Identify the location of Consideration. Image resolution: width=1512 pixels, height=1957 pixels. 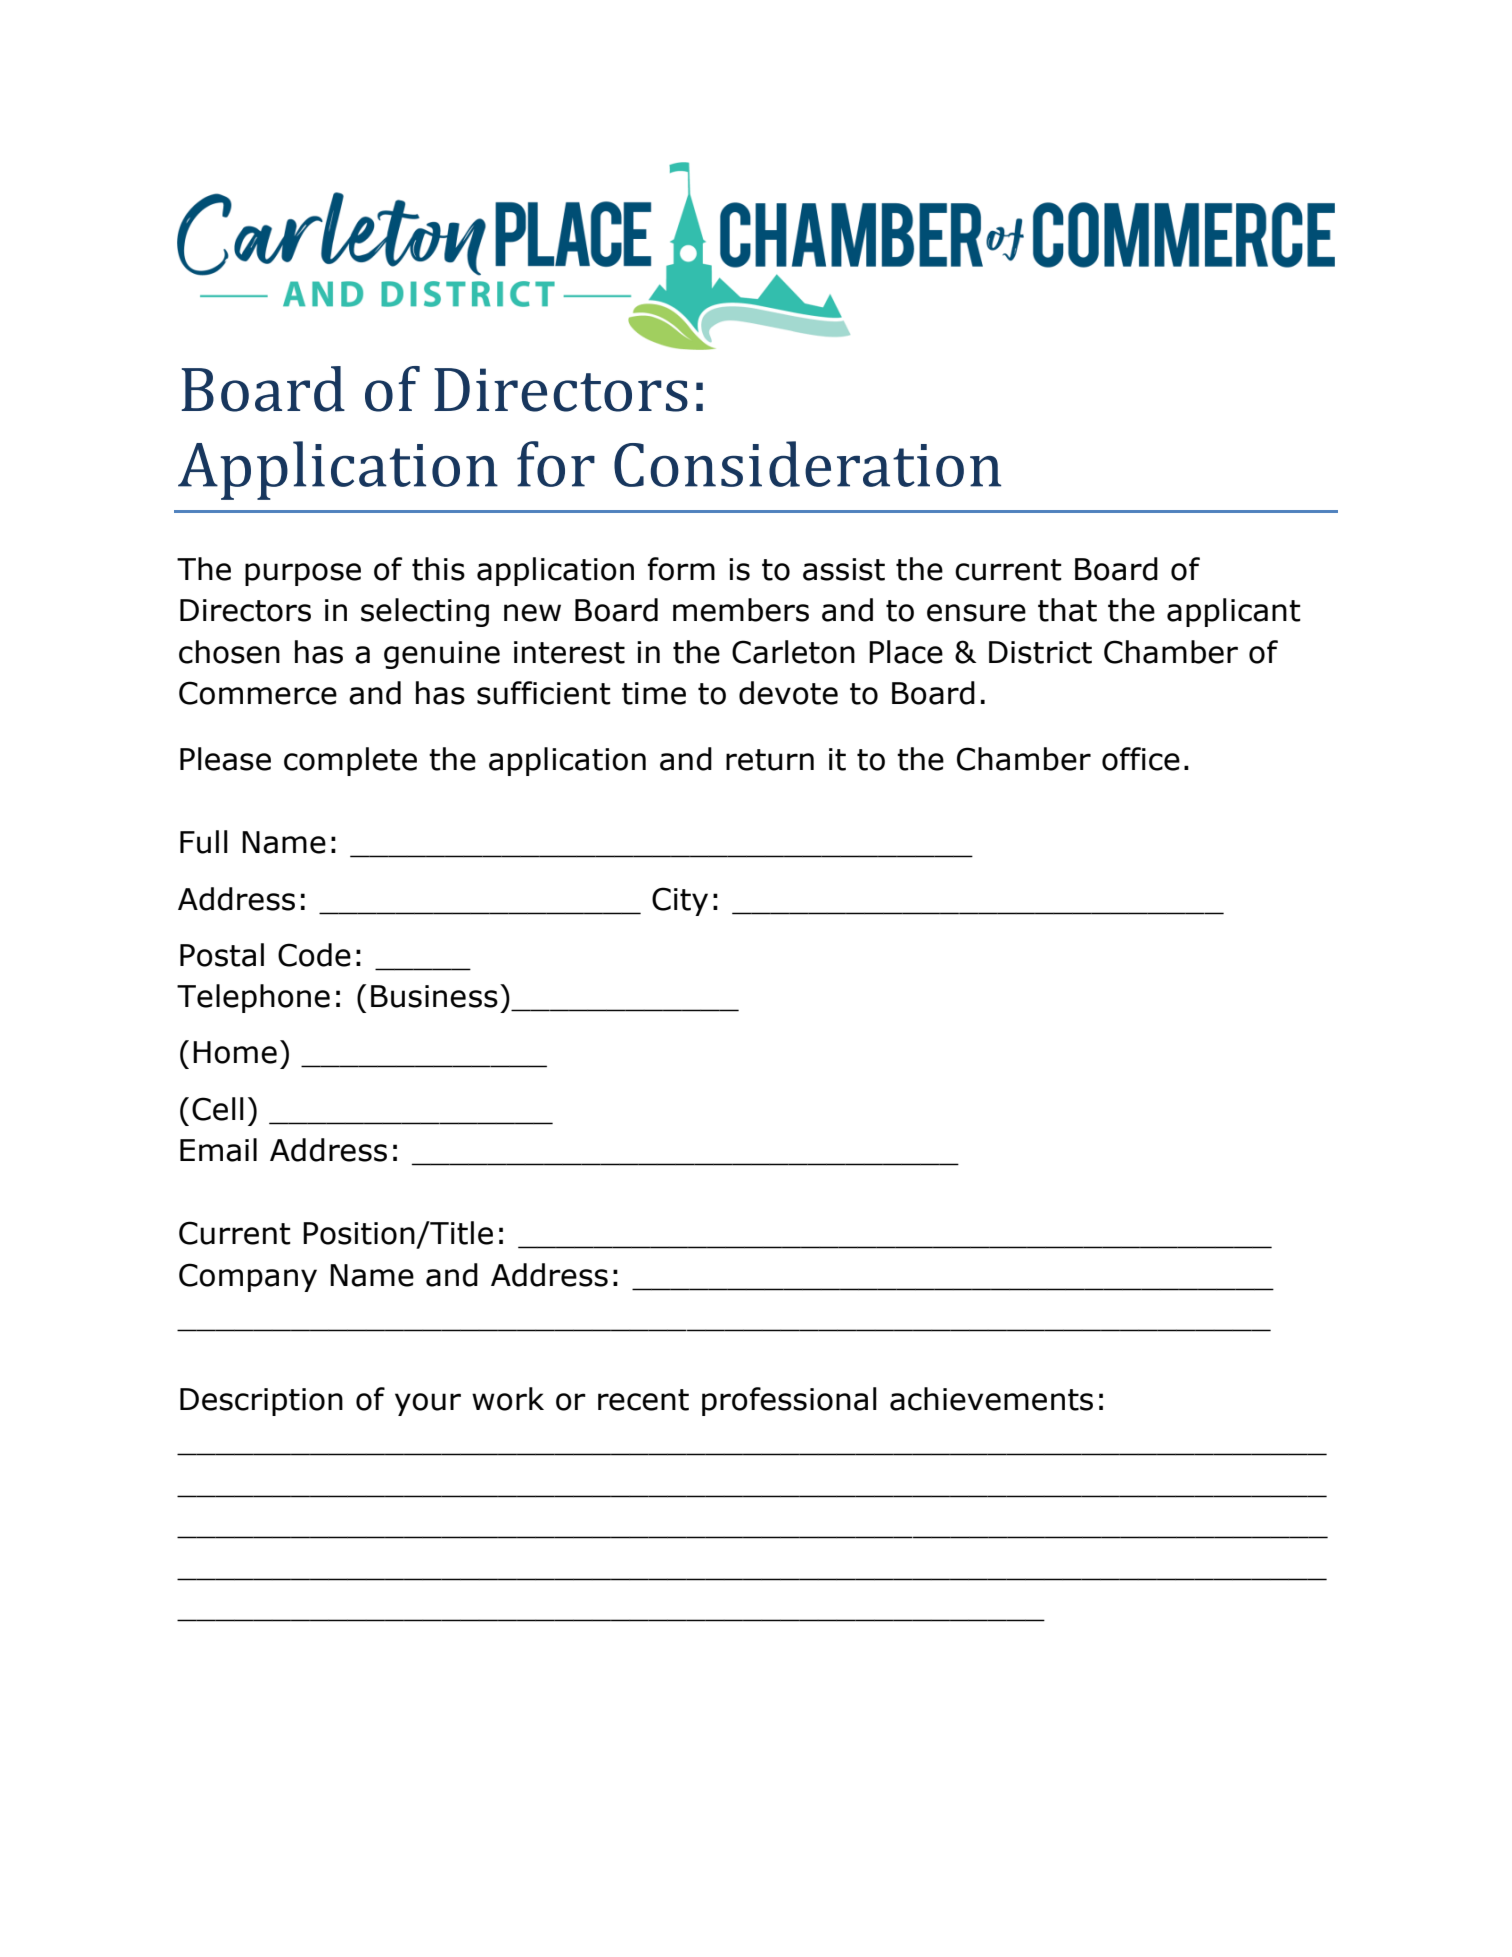
(807, 464).
